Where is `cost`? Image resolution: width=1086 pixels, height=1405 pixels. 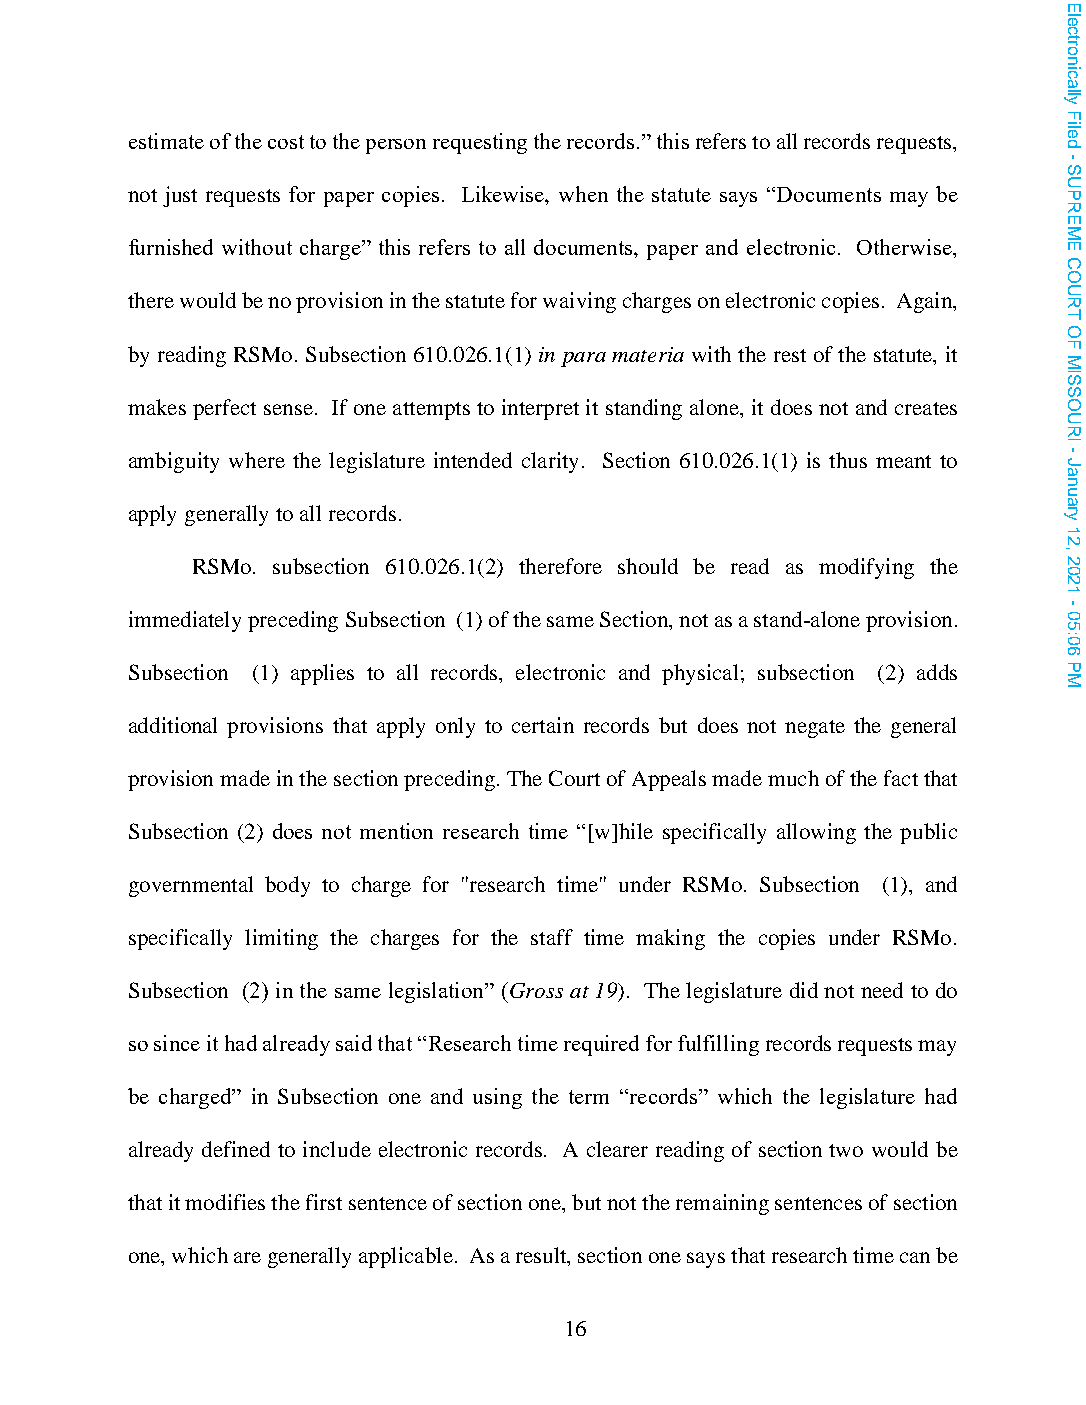
cost is located at coordinates (286, 142).
